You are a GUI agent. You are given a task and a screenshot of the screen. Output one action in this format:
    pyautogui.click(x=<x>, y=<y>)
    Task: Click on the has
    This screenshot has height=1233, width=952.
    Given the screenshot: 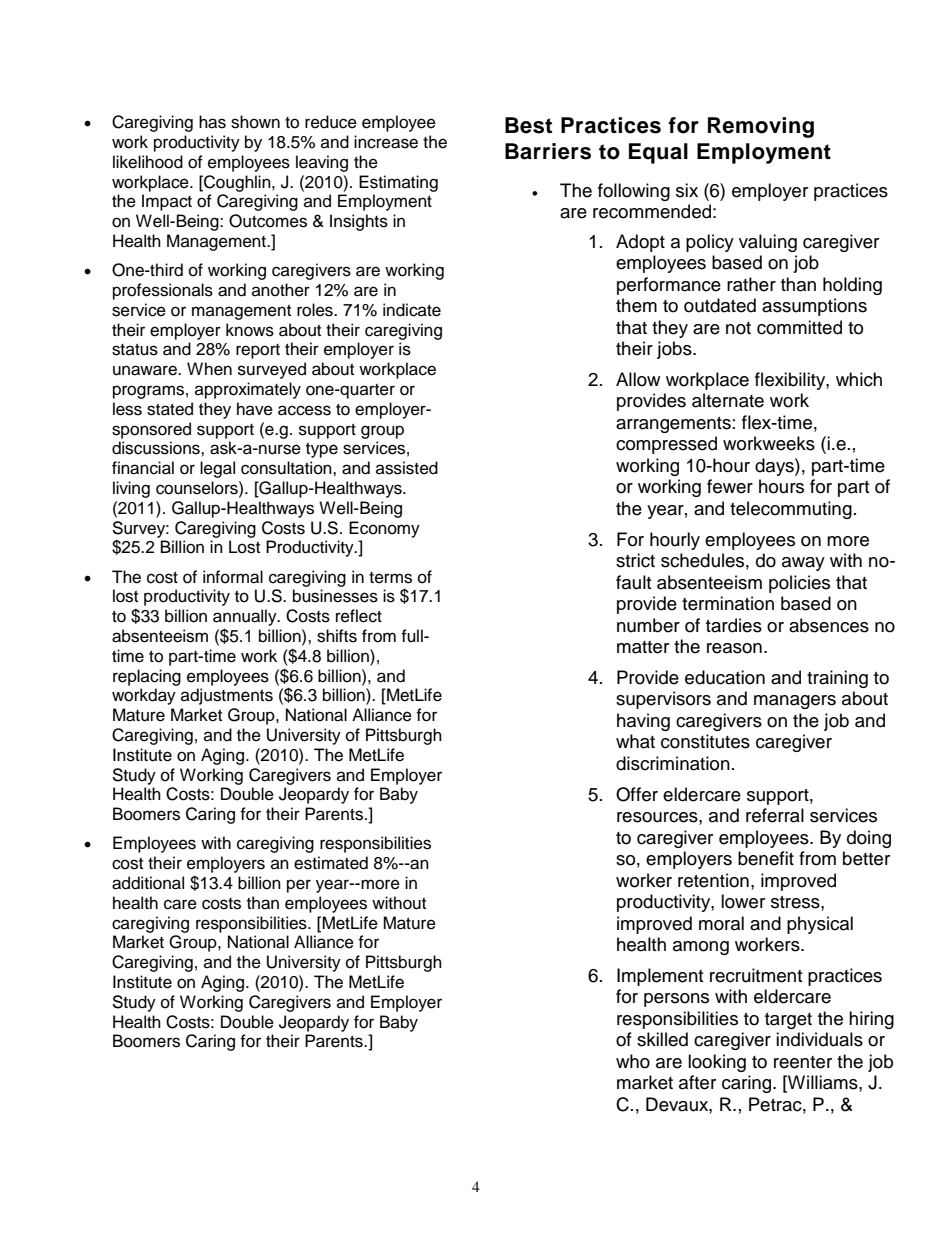 What is the action you would take?
    pyautogui.click(x=212, y=122)
